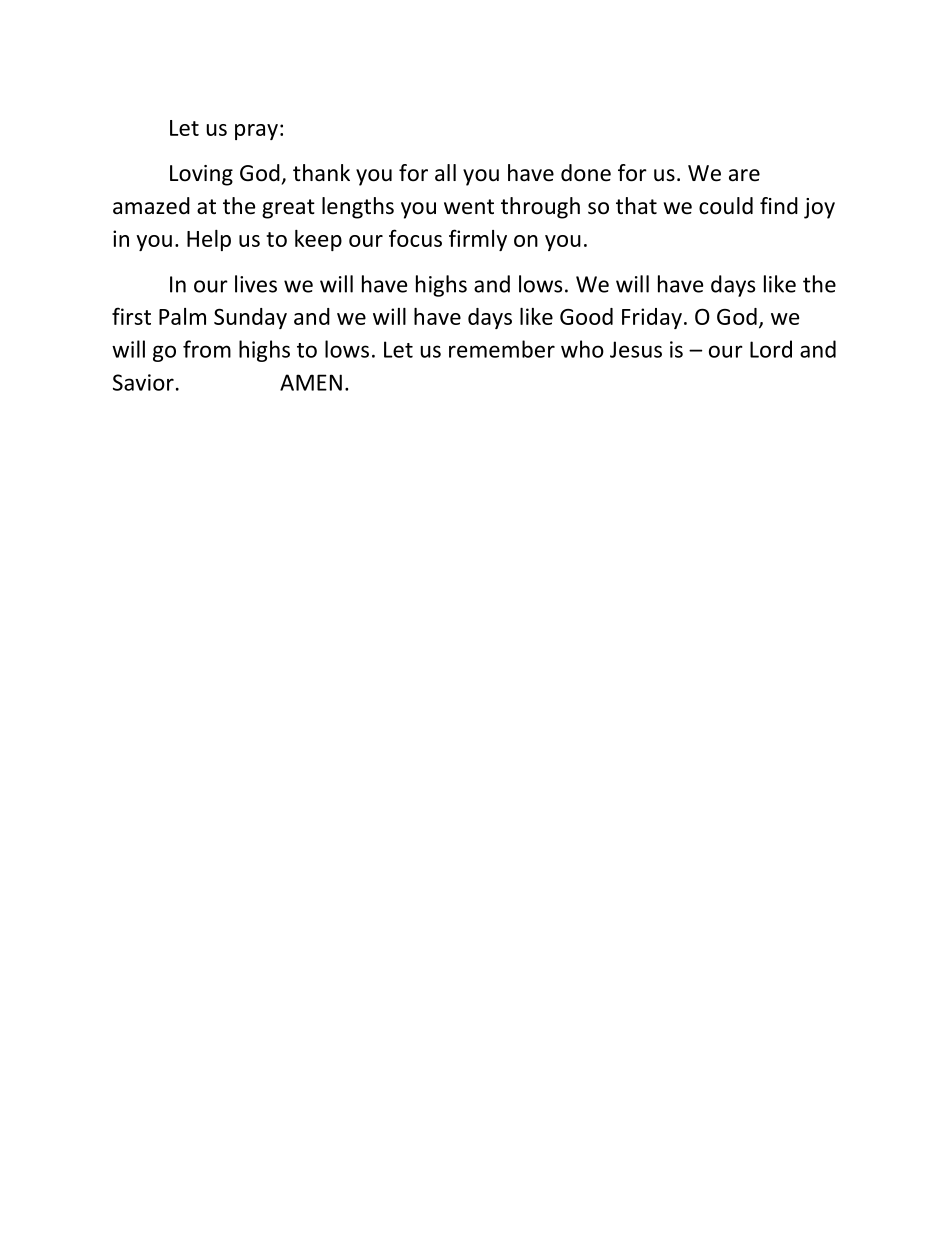 Image resolution: width=952 pixels, height=1233 pixels. What do you see at coordinates (744, 175) in the page?
I see `are` at bounding box center [744, 175].
